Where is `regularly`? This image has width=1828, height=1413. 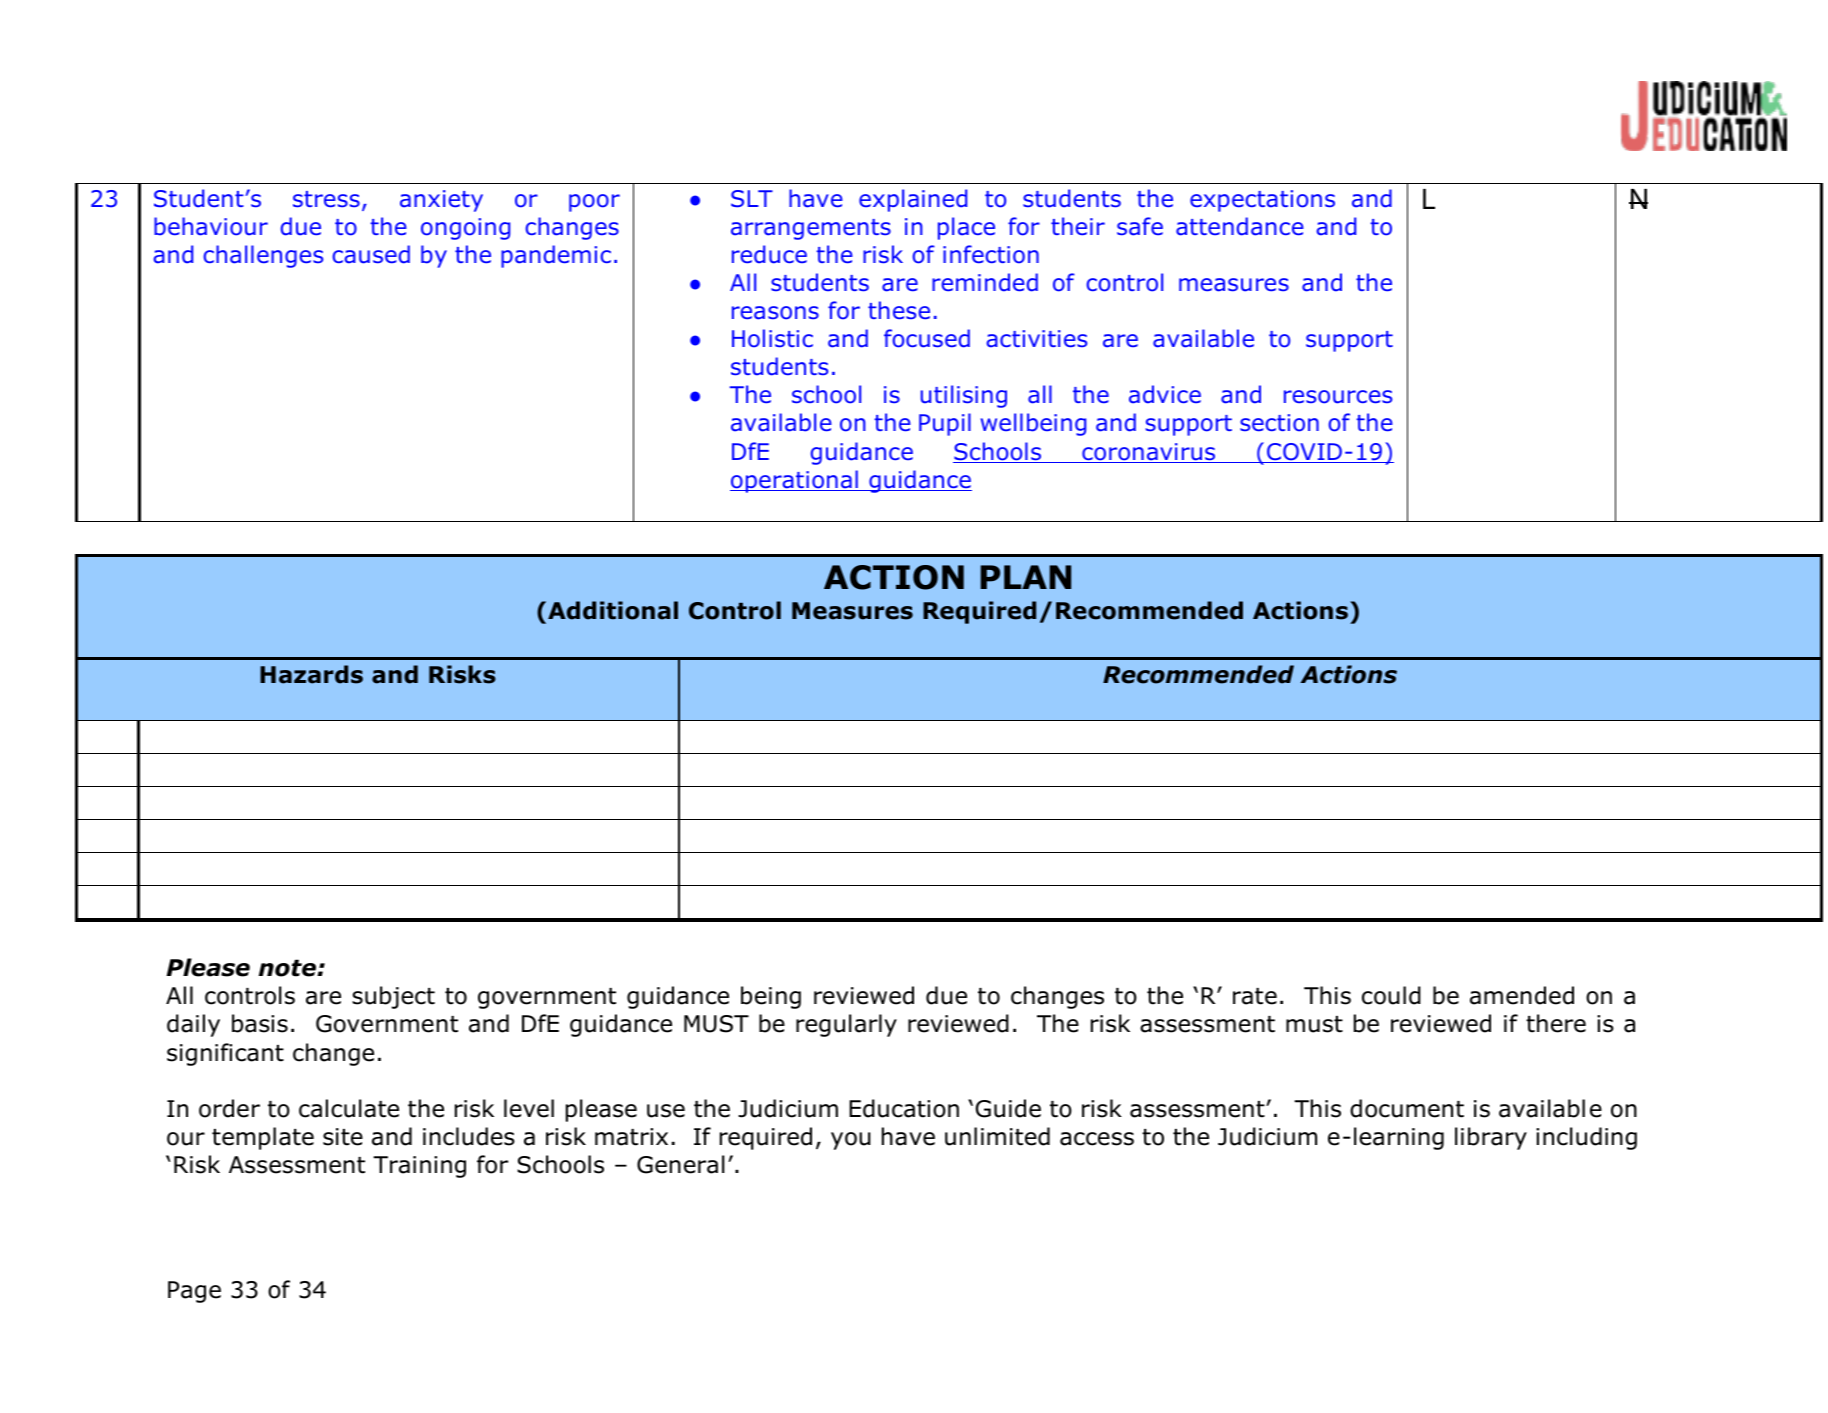 regularly is located at coordinates (846, 1025).
